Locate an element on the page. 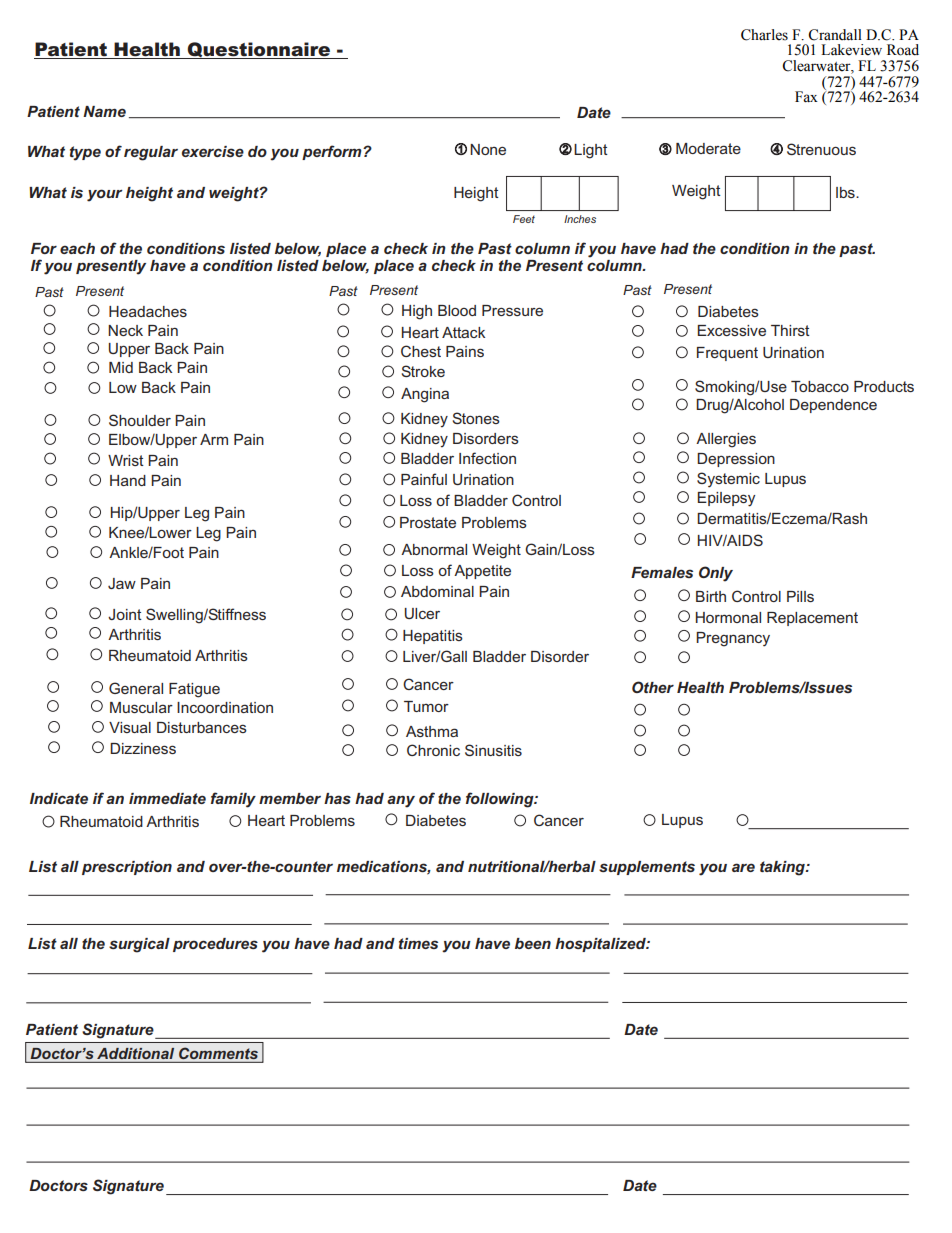 The height and width of the page is (1233, 952). Muscular is located at coordinates (141, 707).
